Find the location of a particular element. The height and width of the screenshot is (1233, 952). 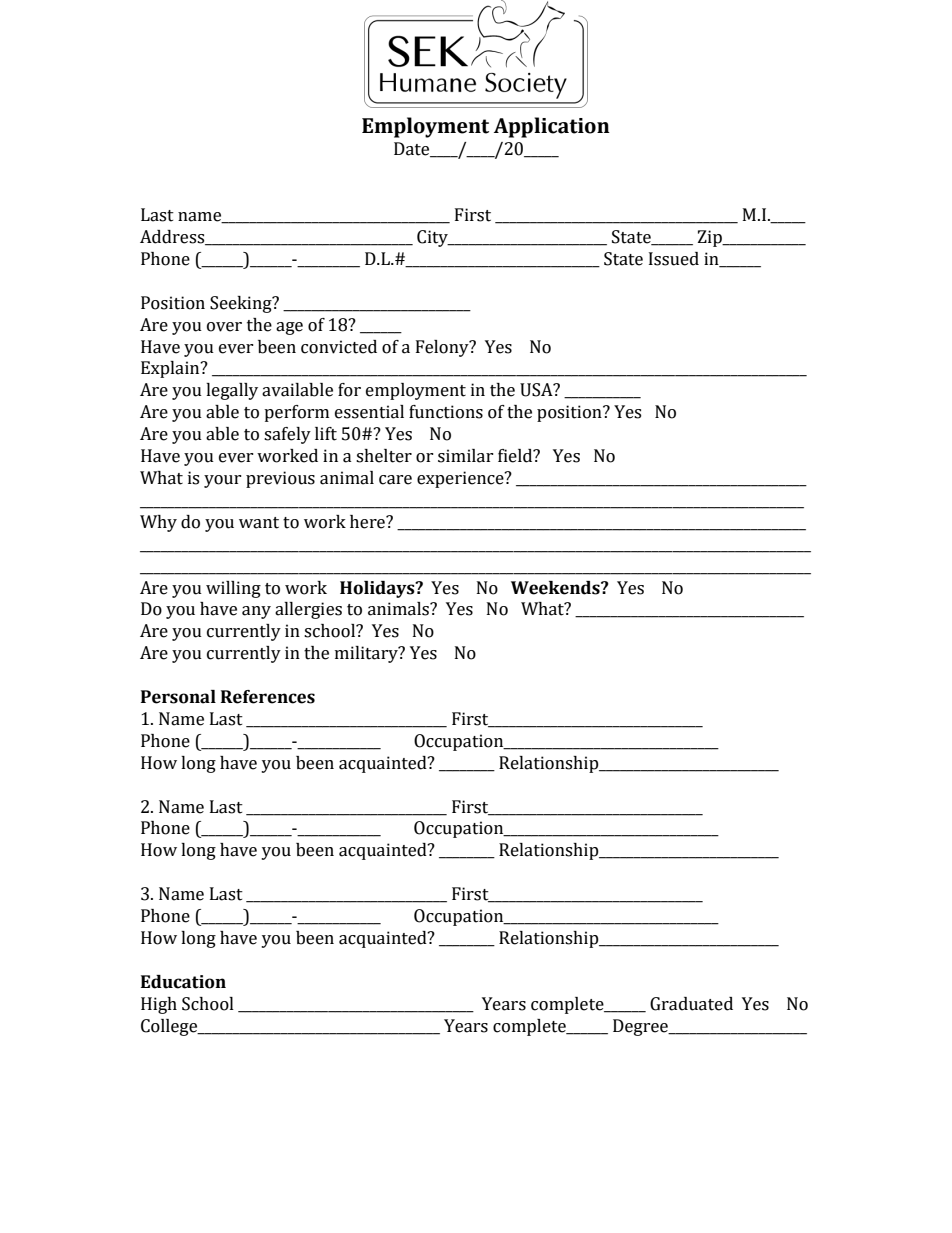

Graduated is located at coordinates (691, 1004).
